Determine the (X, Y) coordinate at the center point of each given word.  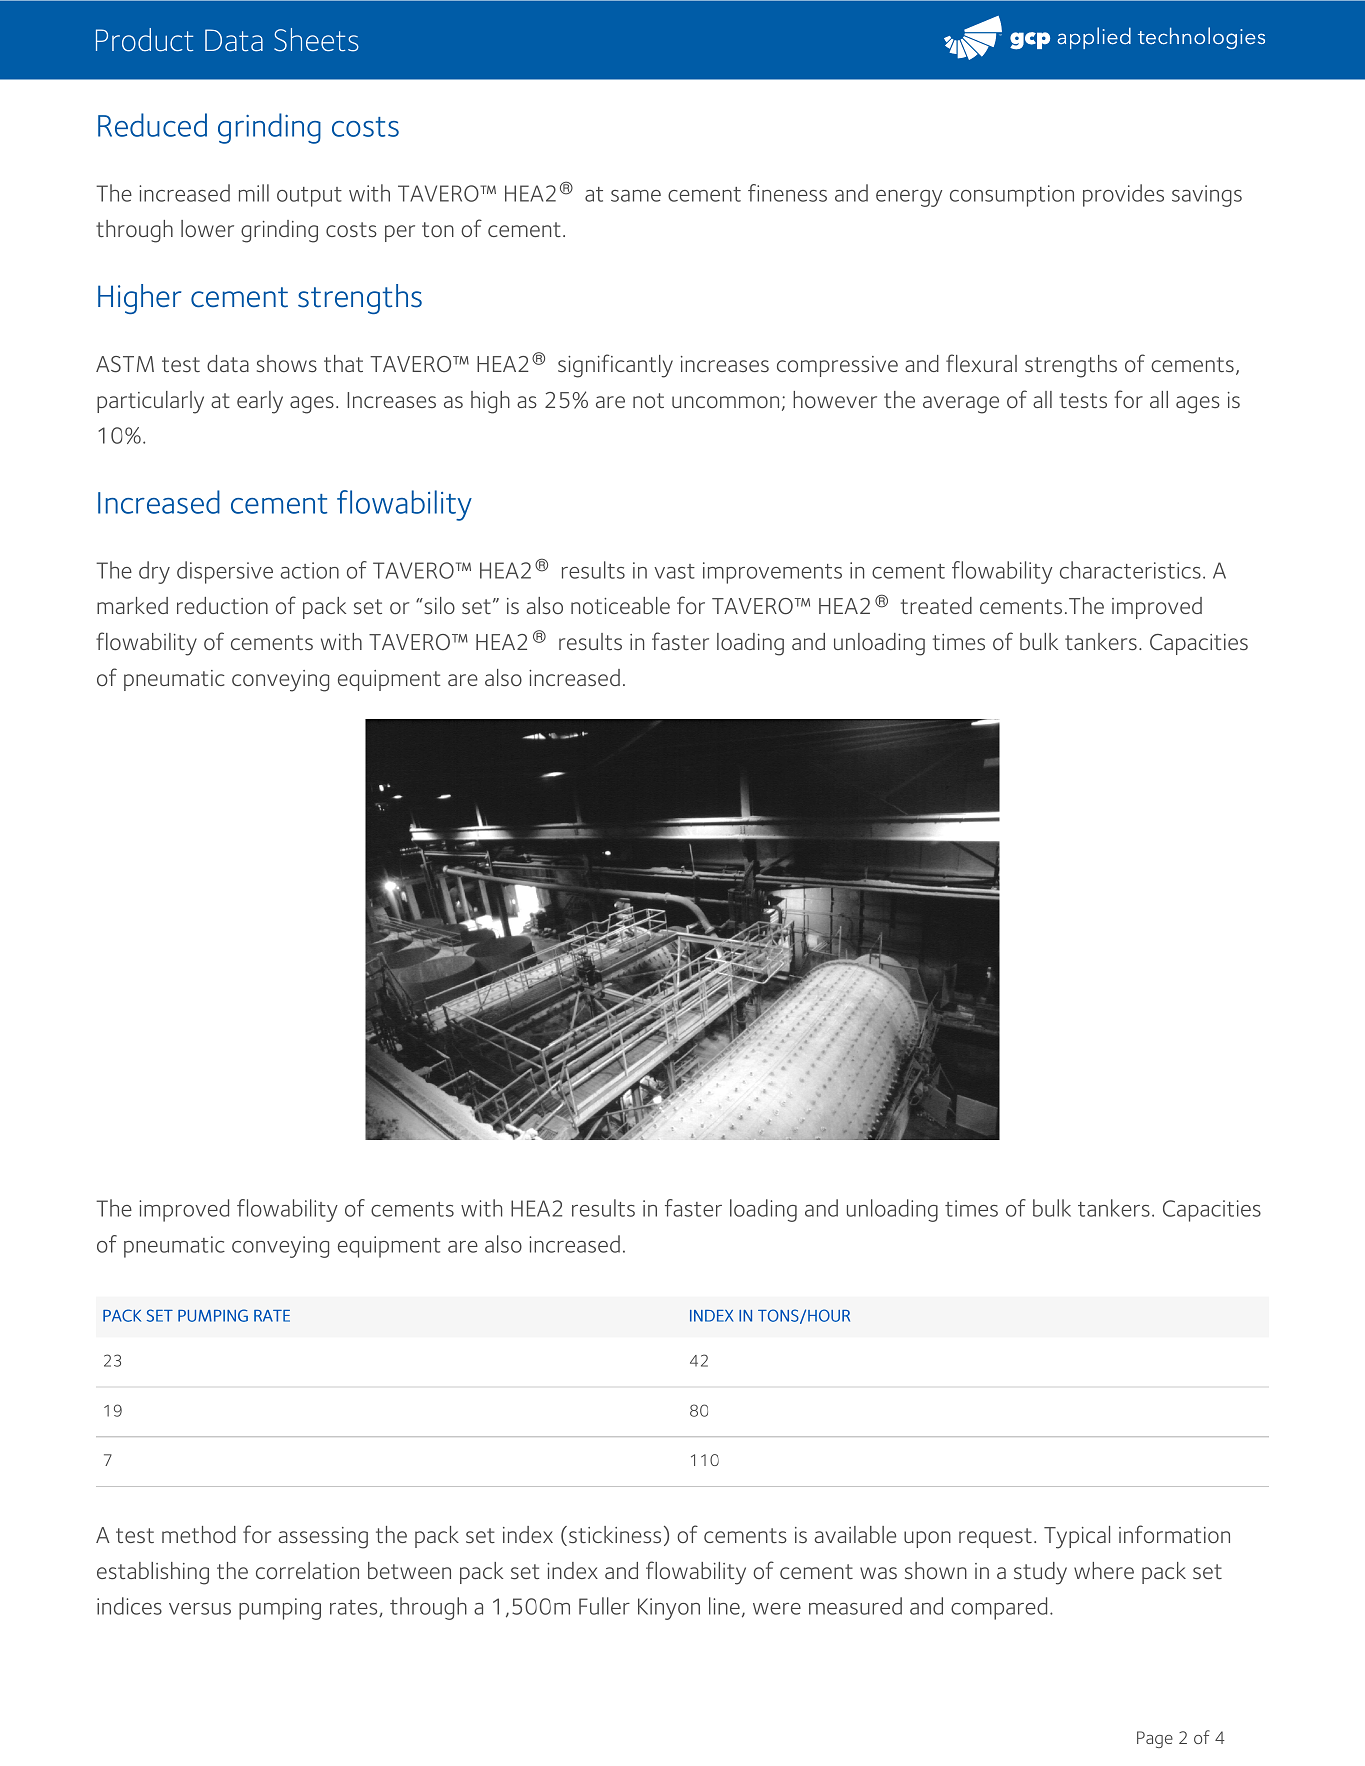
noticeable (620, 605)
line (724, 1606)
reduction (222, 605)
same (636, 196)
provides (1123, 195)
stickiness (613, 1536)
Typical (1077, 1537)
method (199, 1534)
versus (200, 1609)
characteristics (1130, 570)
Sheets (316, 40)
